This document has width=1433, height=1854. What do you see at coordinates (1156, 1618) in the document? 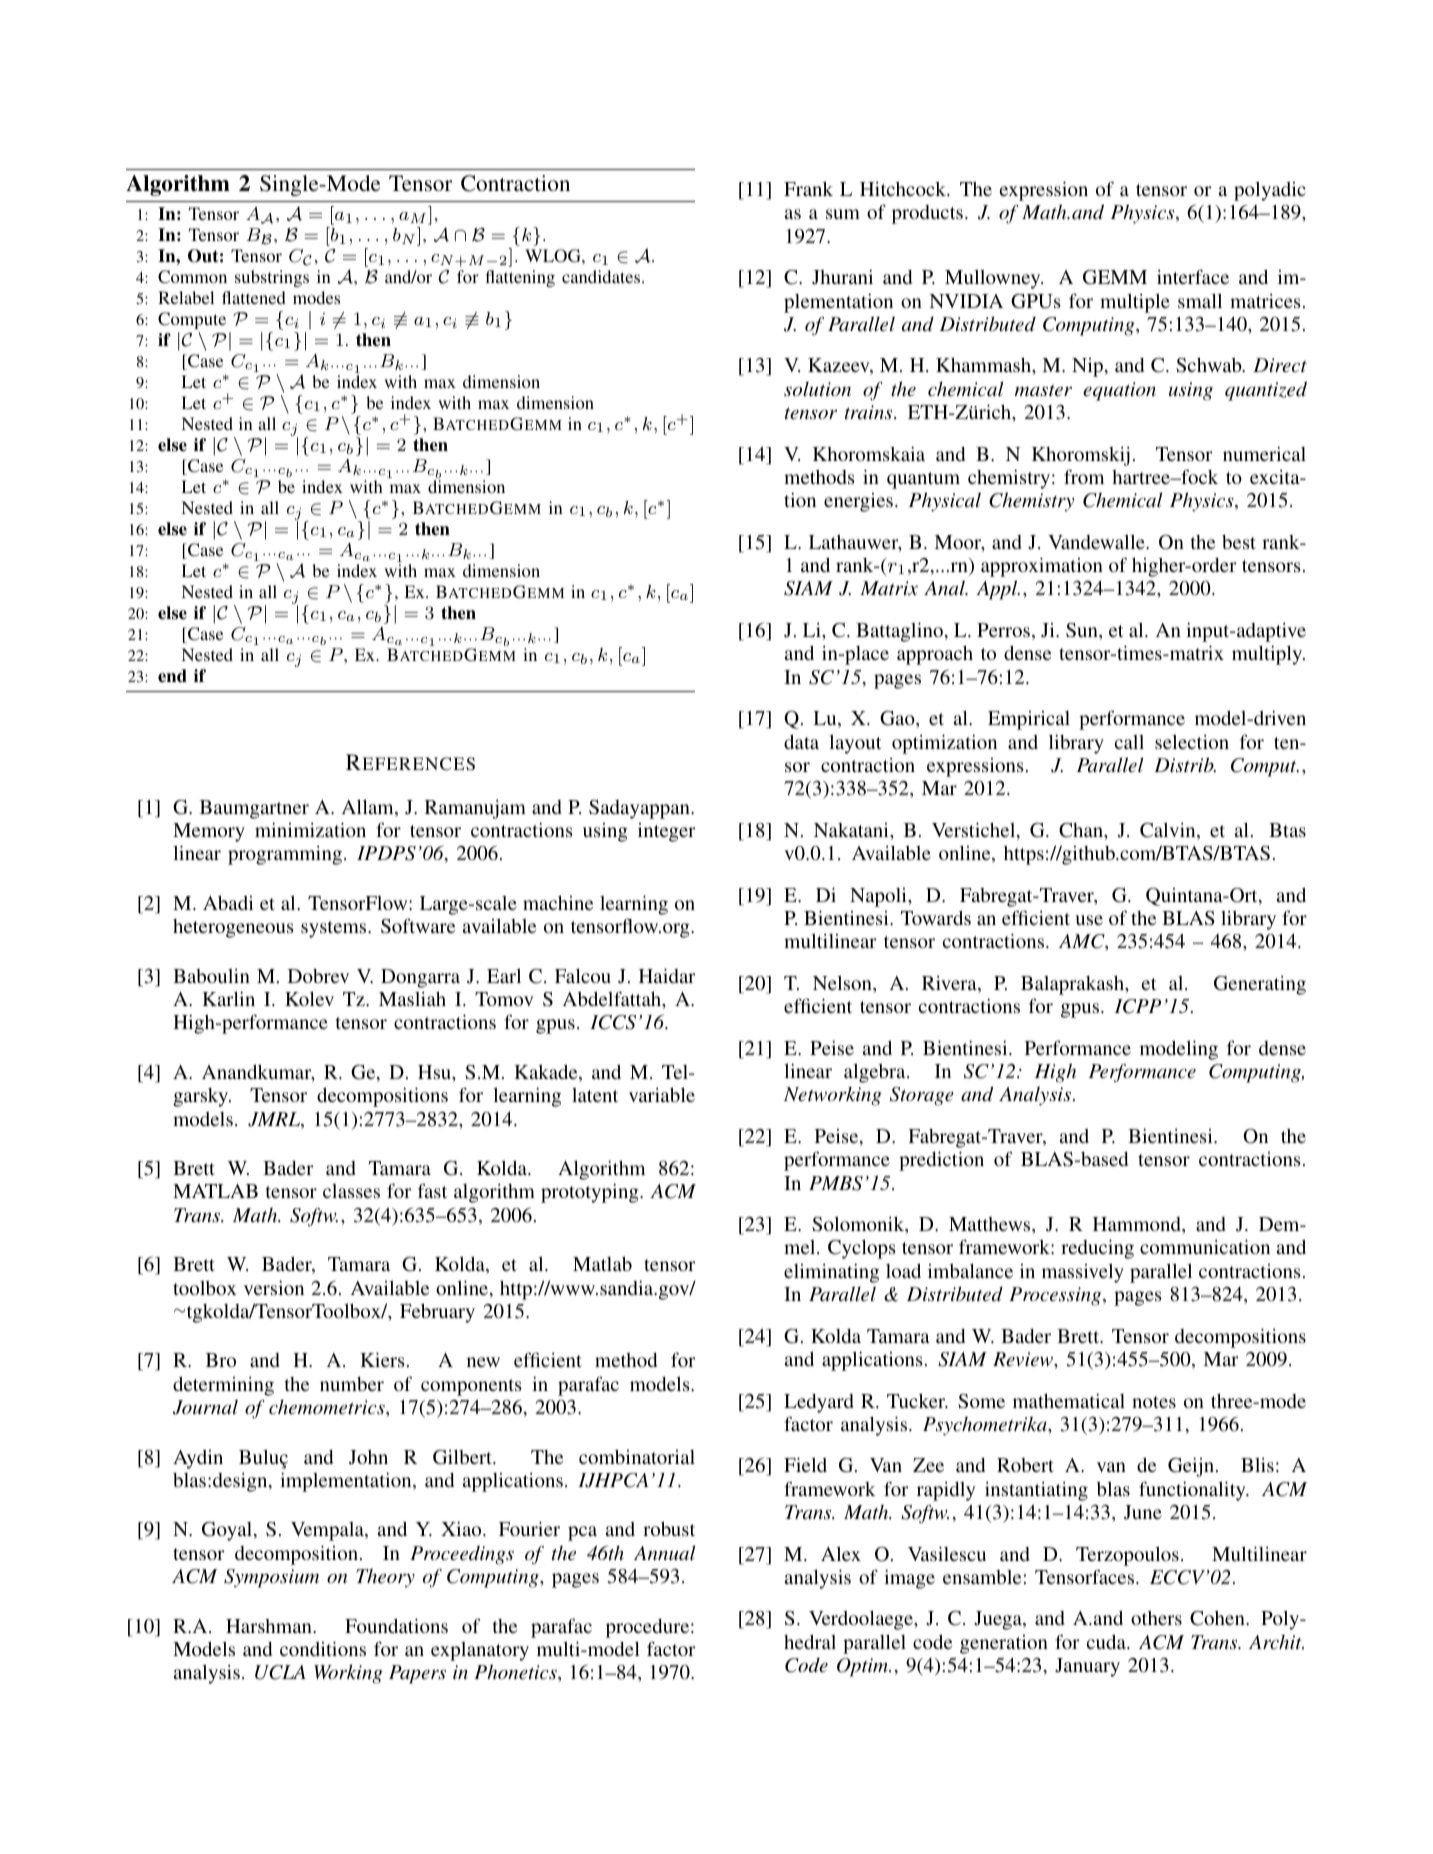
I see `others` at bounding box center [1156, 1618].
